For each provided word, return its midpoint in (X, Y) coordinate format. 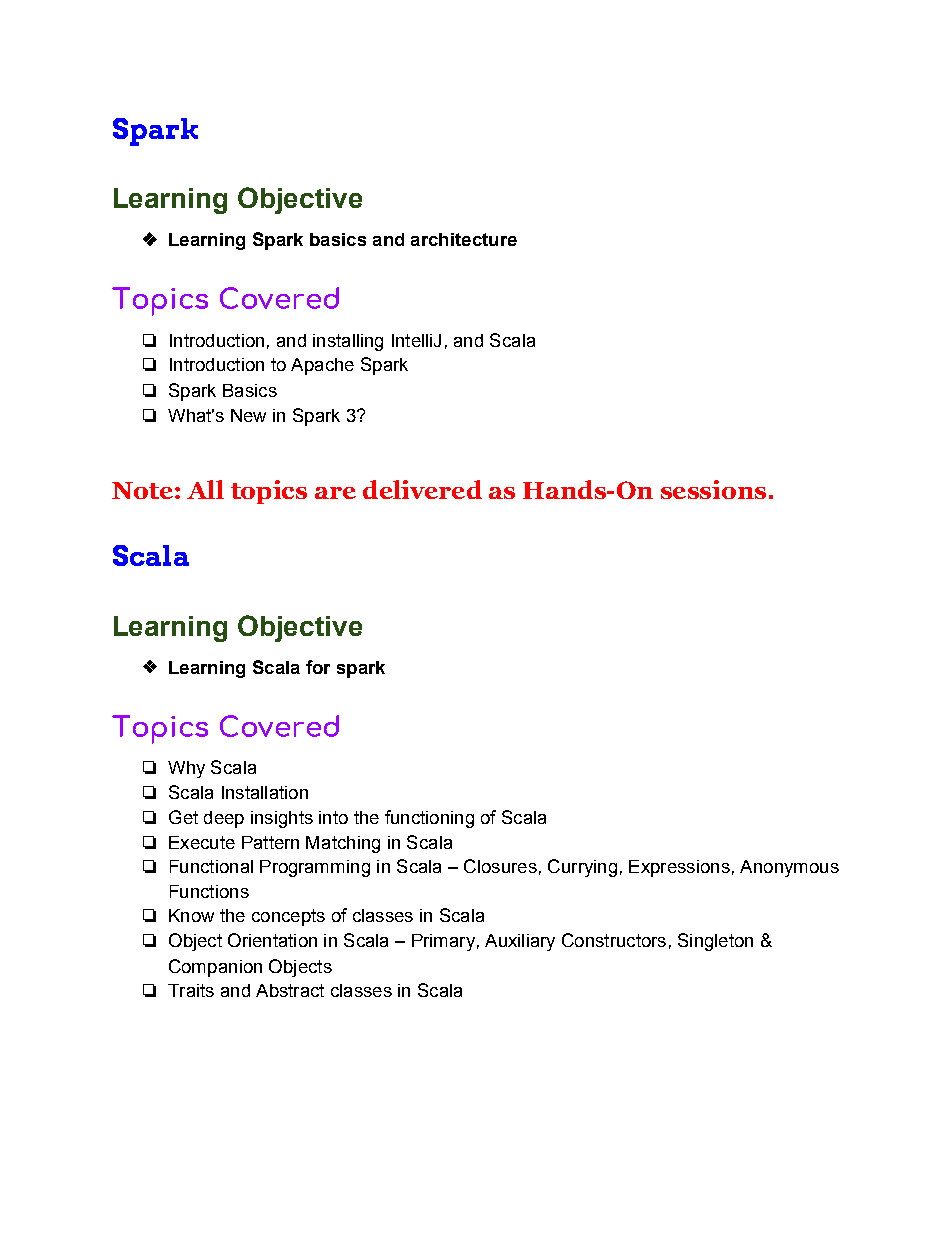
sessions (713, 489)
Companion (215, 968)
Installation (265, 792)
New (248, 415)
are (335, 493)
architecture (464, 239)
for (318, 667)
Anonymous (789, 868)
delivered (422, 489)
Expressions (679, 868)
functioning (429, 819)
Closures (500, 866)
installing (348, 342)
